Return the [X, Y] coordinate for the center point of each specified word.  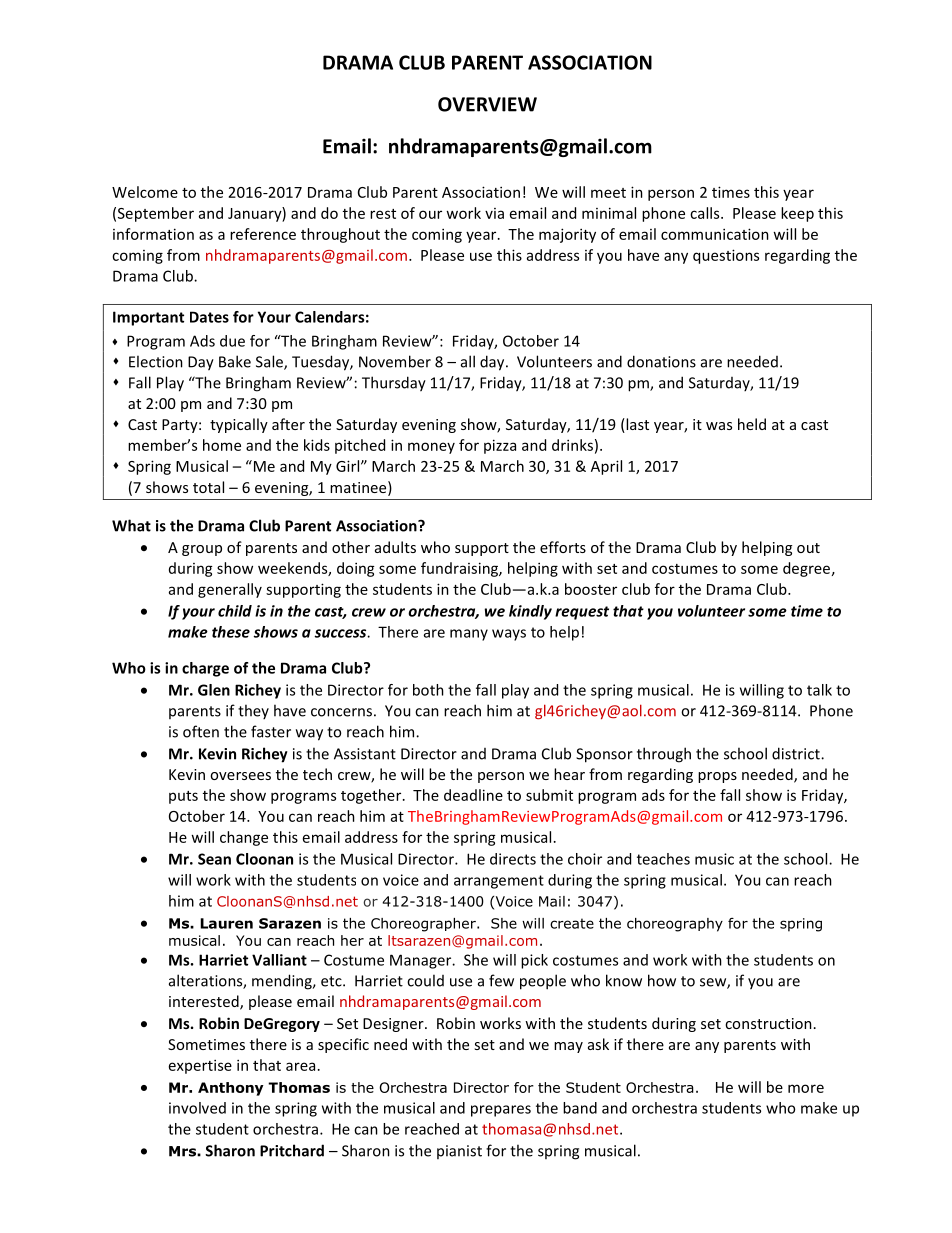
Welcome [145, 192]
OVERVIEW [487, 104]
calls [706, 213]
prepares [501, 1111]
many [469, 635]
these [231, 632]
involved [197, 1108]
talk [819, 690]
